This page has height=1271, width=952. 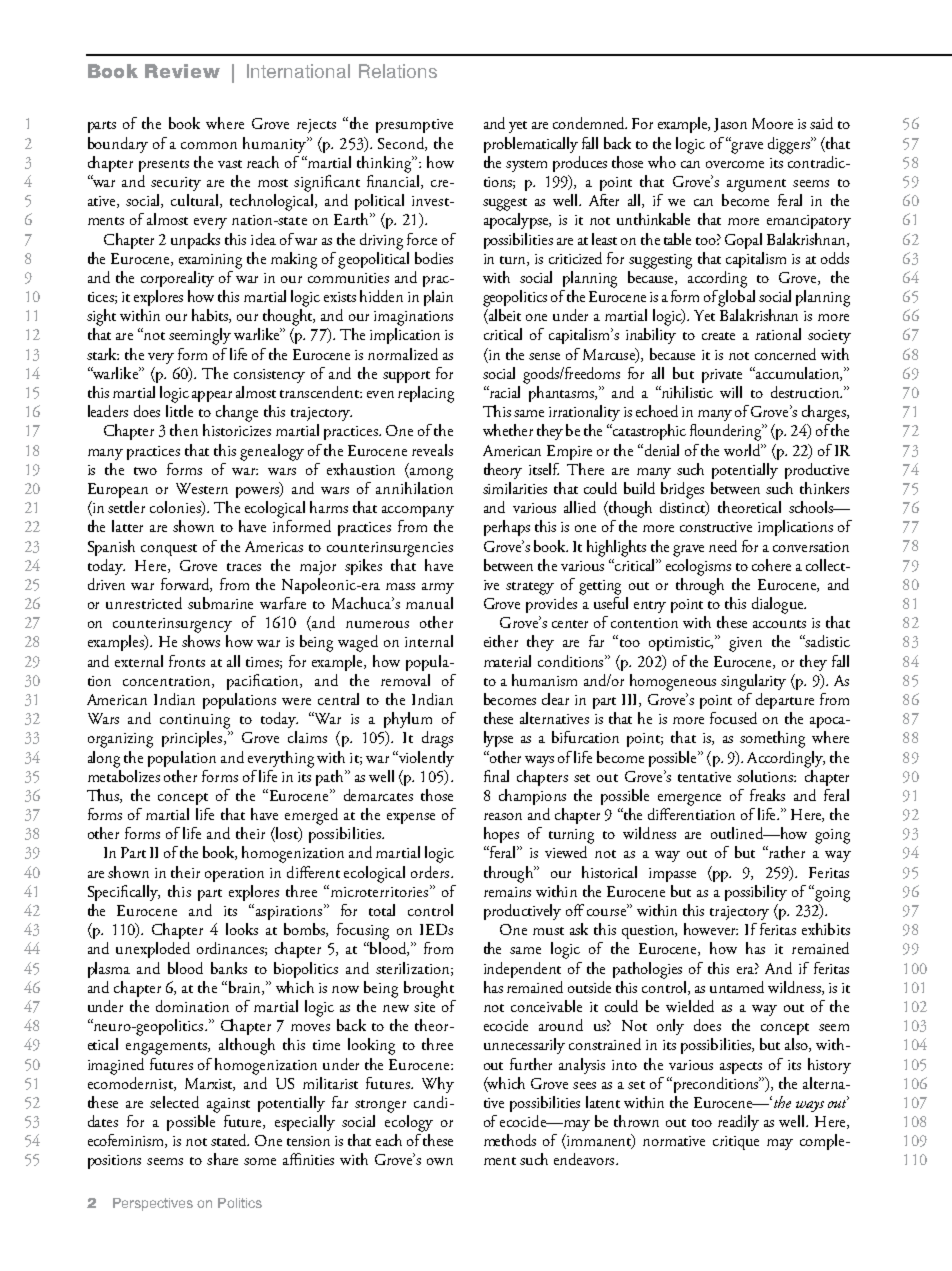 I want to click on problematically, so click(x=531, y=145).
